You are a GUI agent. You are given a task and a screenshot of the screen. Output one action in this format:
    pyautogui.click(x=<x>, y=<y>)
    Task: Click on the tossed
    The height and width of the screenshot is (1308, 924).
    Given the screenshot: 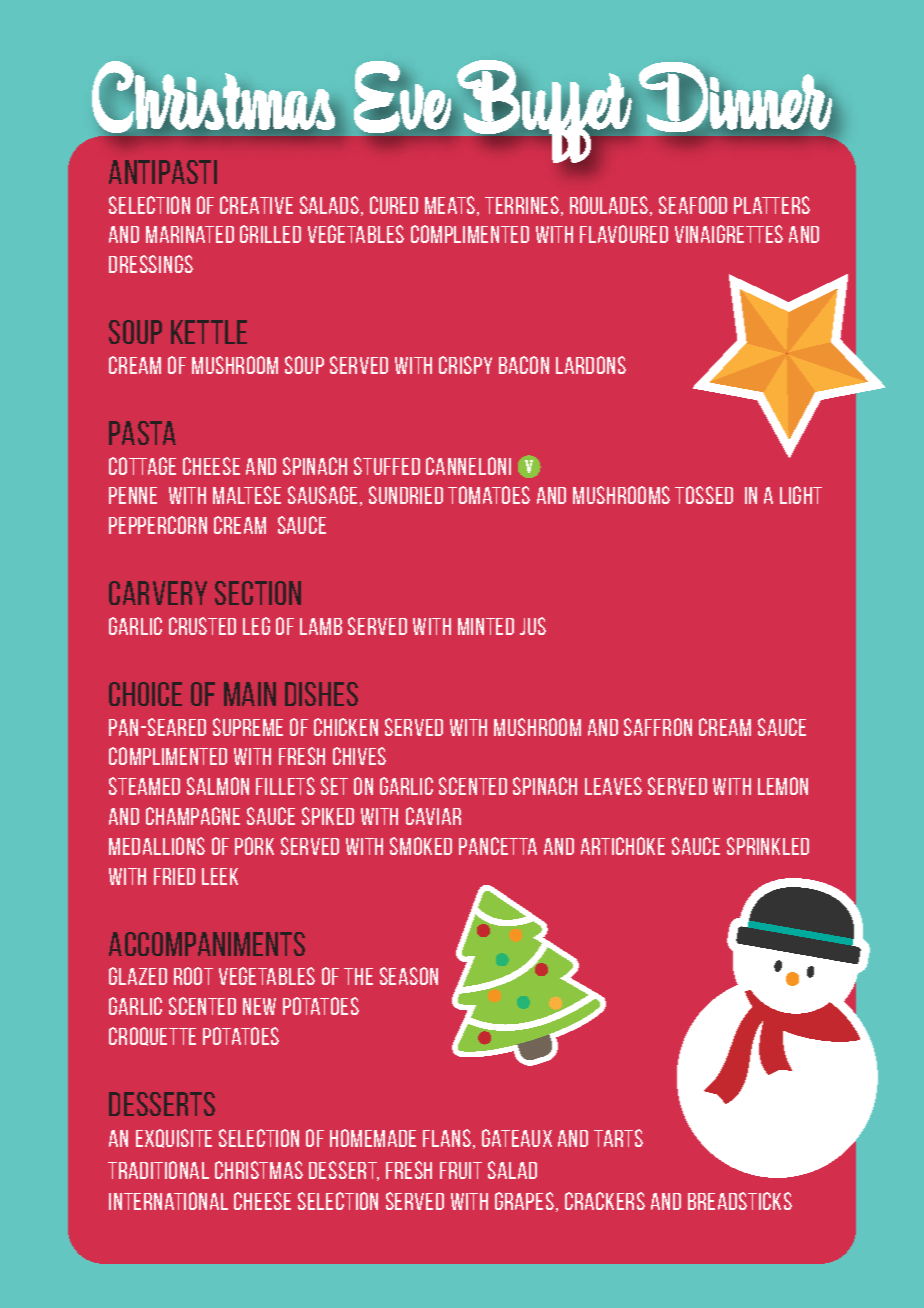 What is the action you would take?
    pyautogui.click(x=704, y=495)
